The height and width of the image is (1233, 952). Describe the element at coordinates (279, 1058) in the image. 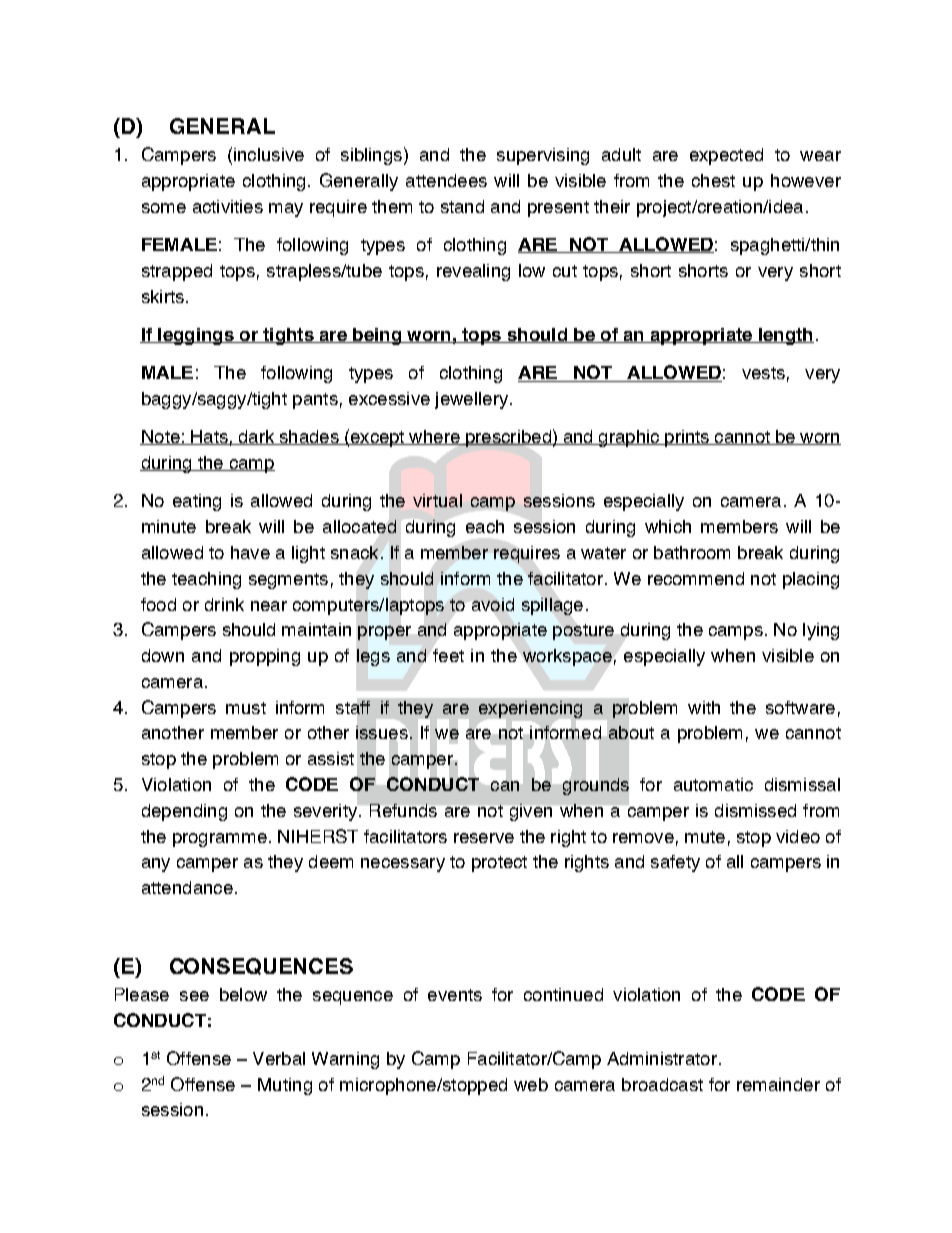

I see `Verbal` at that location.
